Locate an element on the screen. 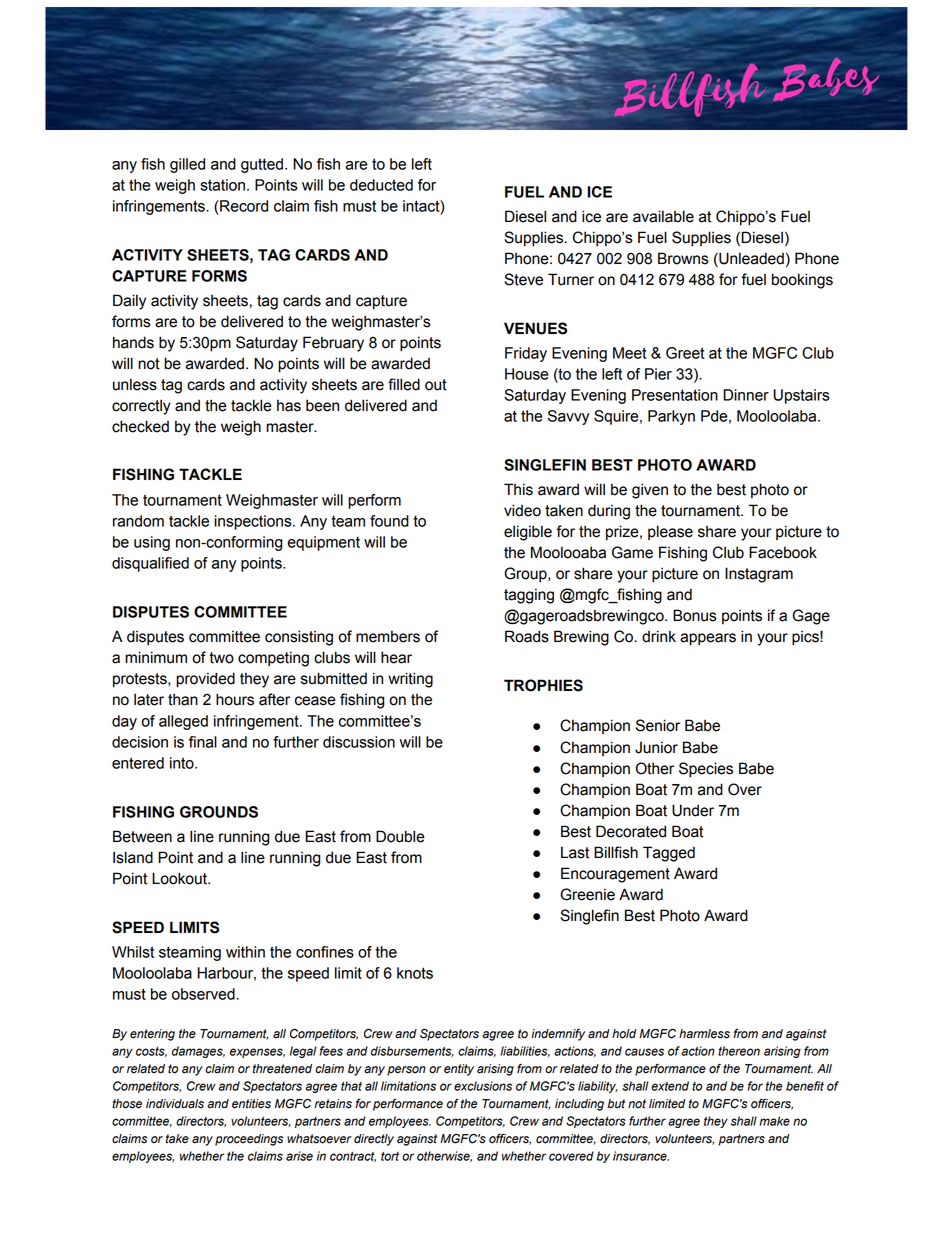  deducted is located at coordinates (381, 185).
